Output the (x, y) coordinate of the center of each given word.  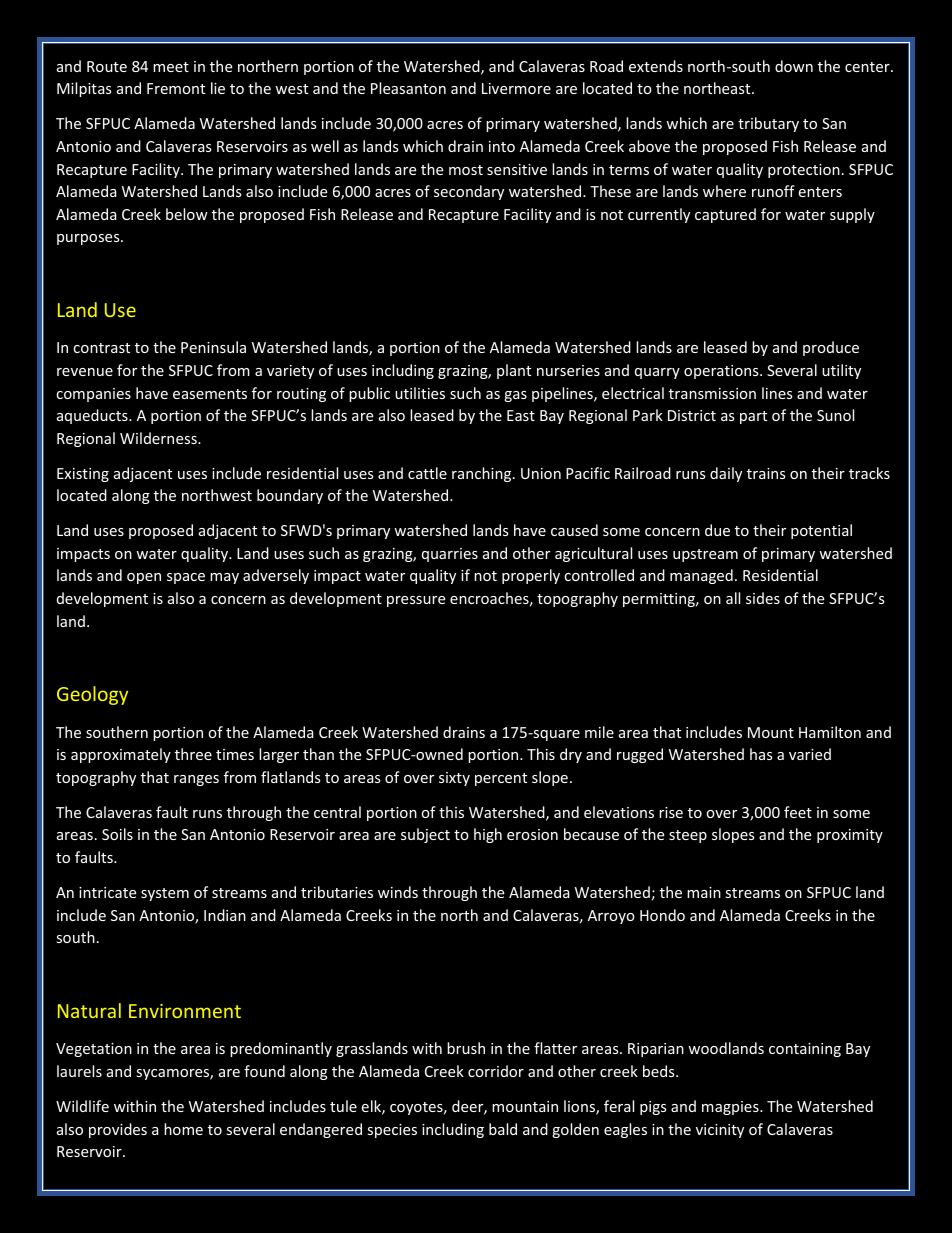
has (761, 754)
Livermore (516, 88)
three (193, 754)
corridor (496, 1071)
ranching (483, 474)
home (183, 1129)
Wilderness (159, 438)
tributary (768, 124)
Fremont (176, 88)
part (753, 417)
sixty (454, 779)
